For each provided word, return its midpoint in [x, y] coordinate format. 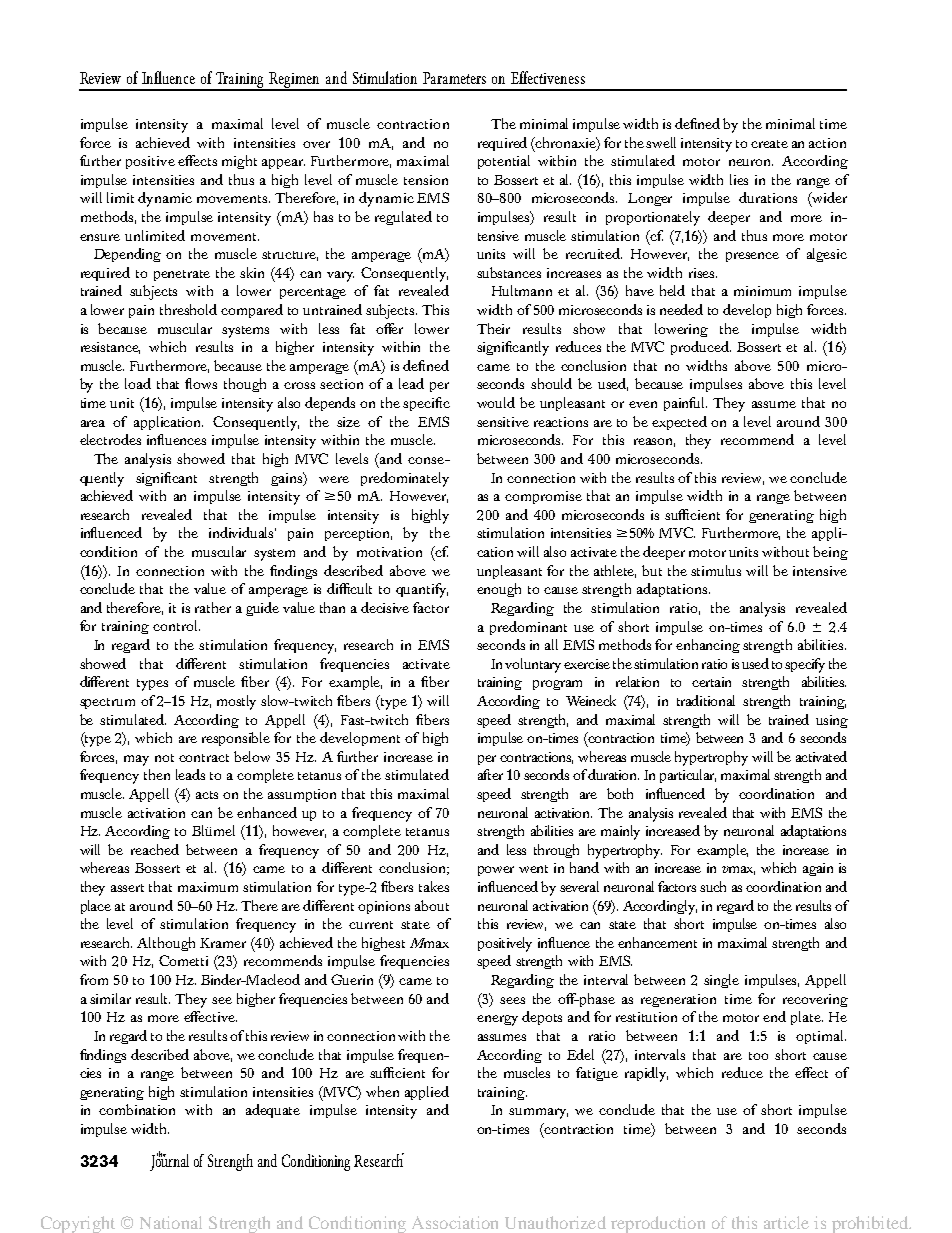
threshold [188, 309]
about [432, 905]
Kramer [223, 943]
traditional [706, 700]
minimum [762, 291]
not [164, 758]
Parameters [454, 78]
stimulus [716, 570]
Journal [169, 1161]
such [713, 886]
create [769, 144]
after [490, 774]
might [239, 162]
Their [493, 328]
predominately [405, 479]
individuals [242, 532]
